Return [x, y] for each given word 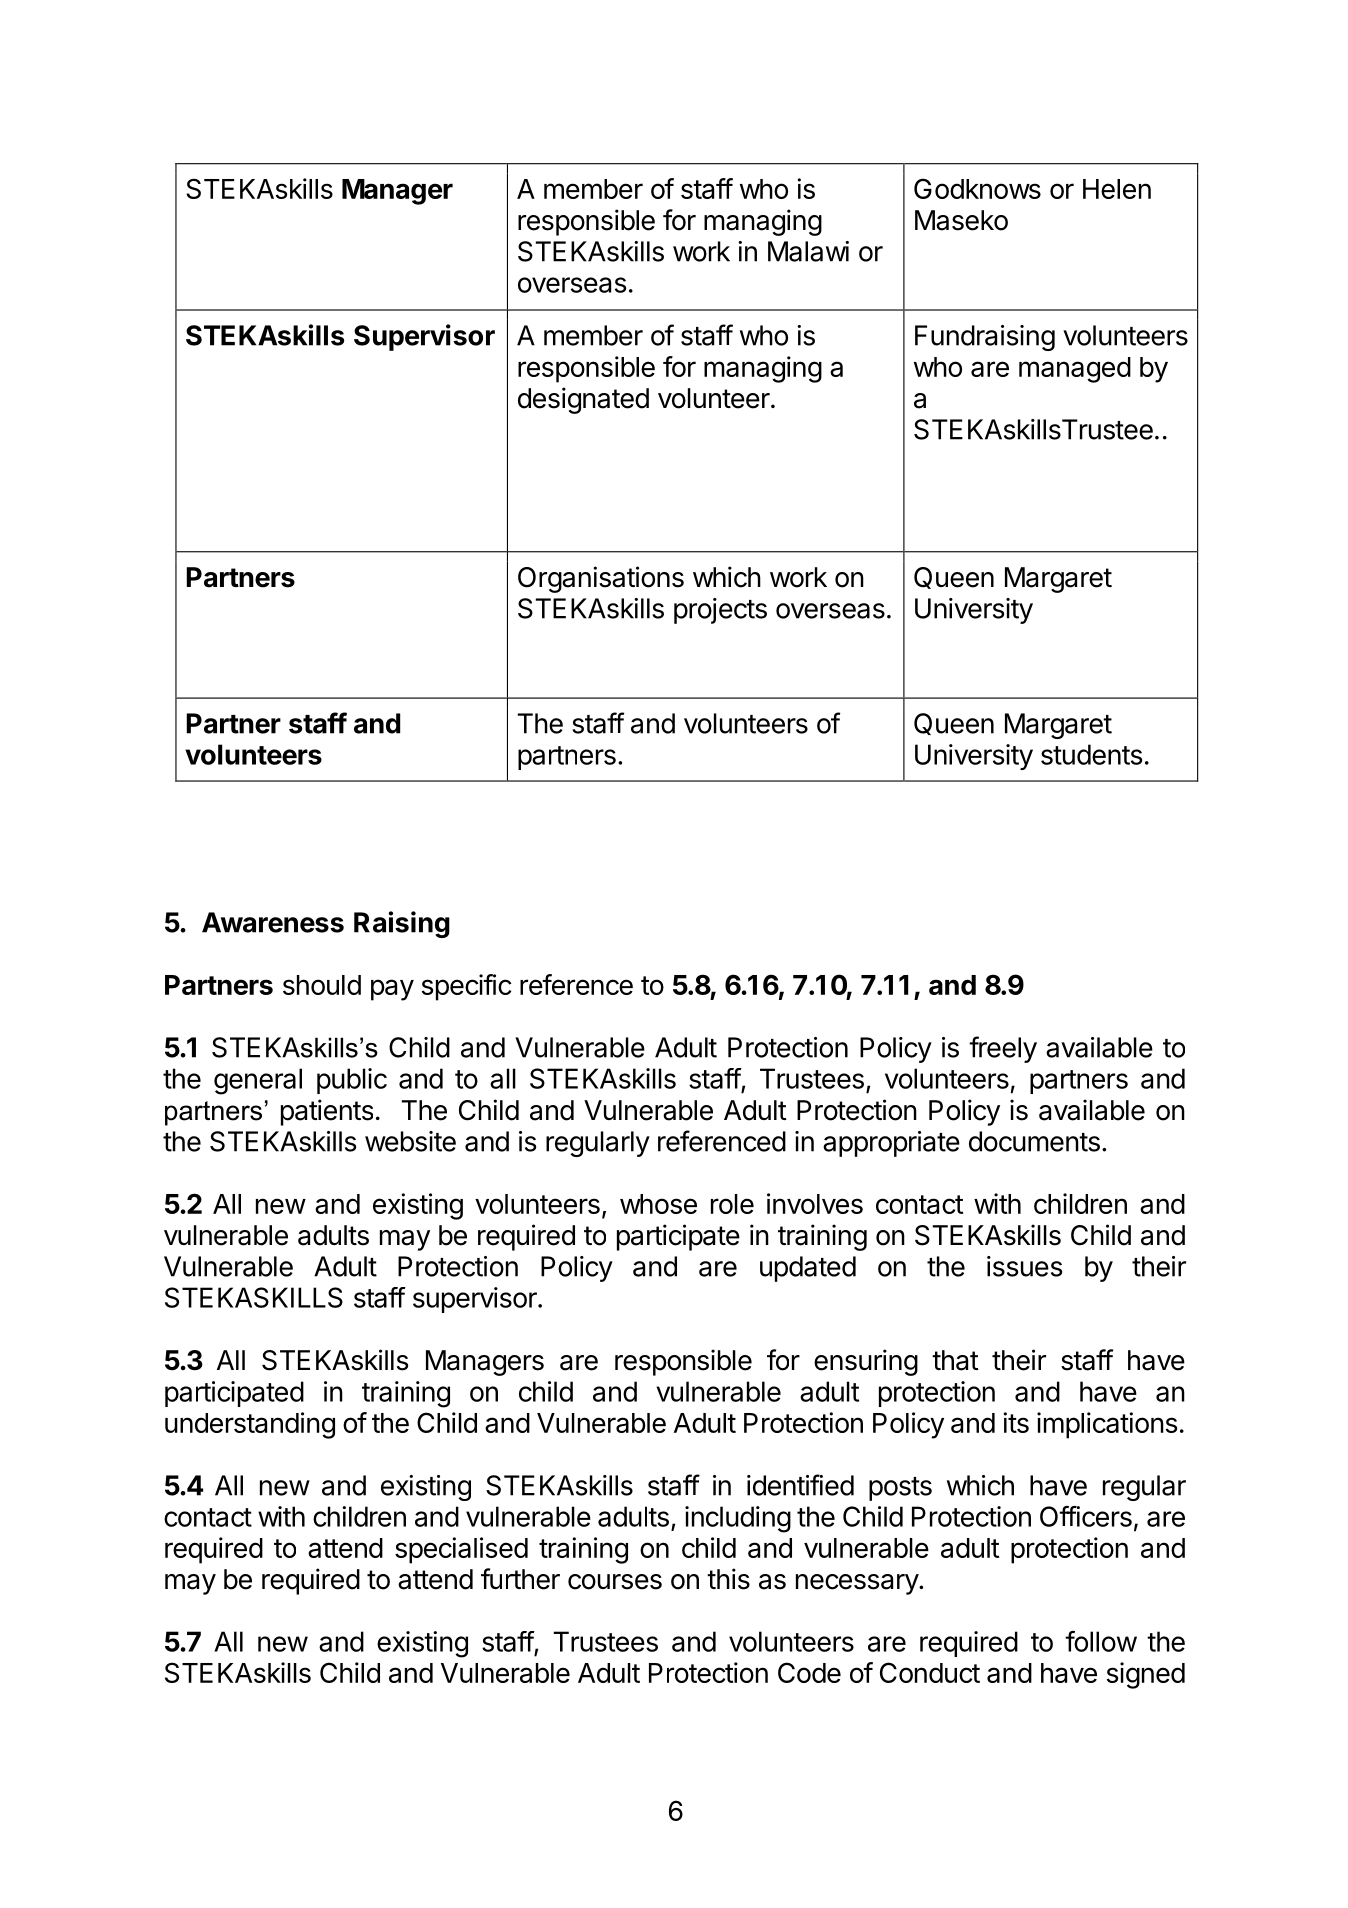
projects [720, 611]
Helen [1117, 189]
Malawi [808, 251]
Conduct [930, 1672]
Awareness [273, 922]
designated [583, 400]
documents [1034, 1141]
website [410, 1141]
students [1091, 754]
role [732, 1204]
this [728, 1579]
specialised [461, 1550]
